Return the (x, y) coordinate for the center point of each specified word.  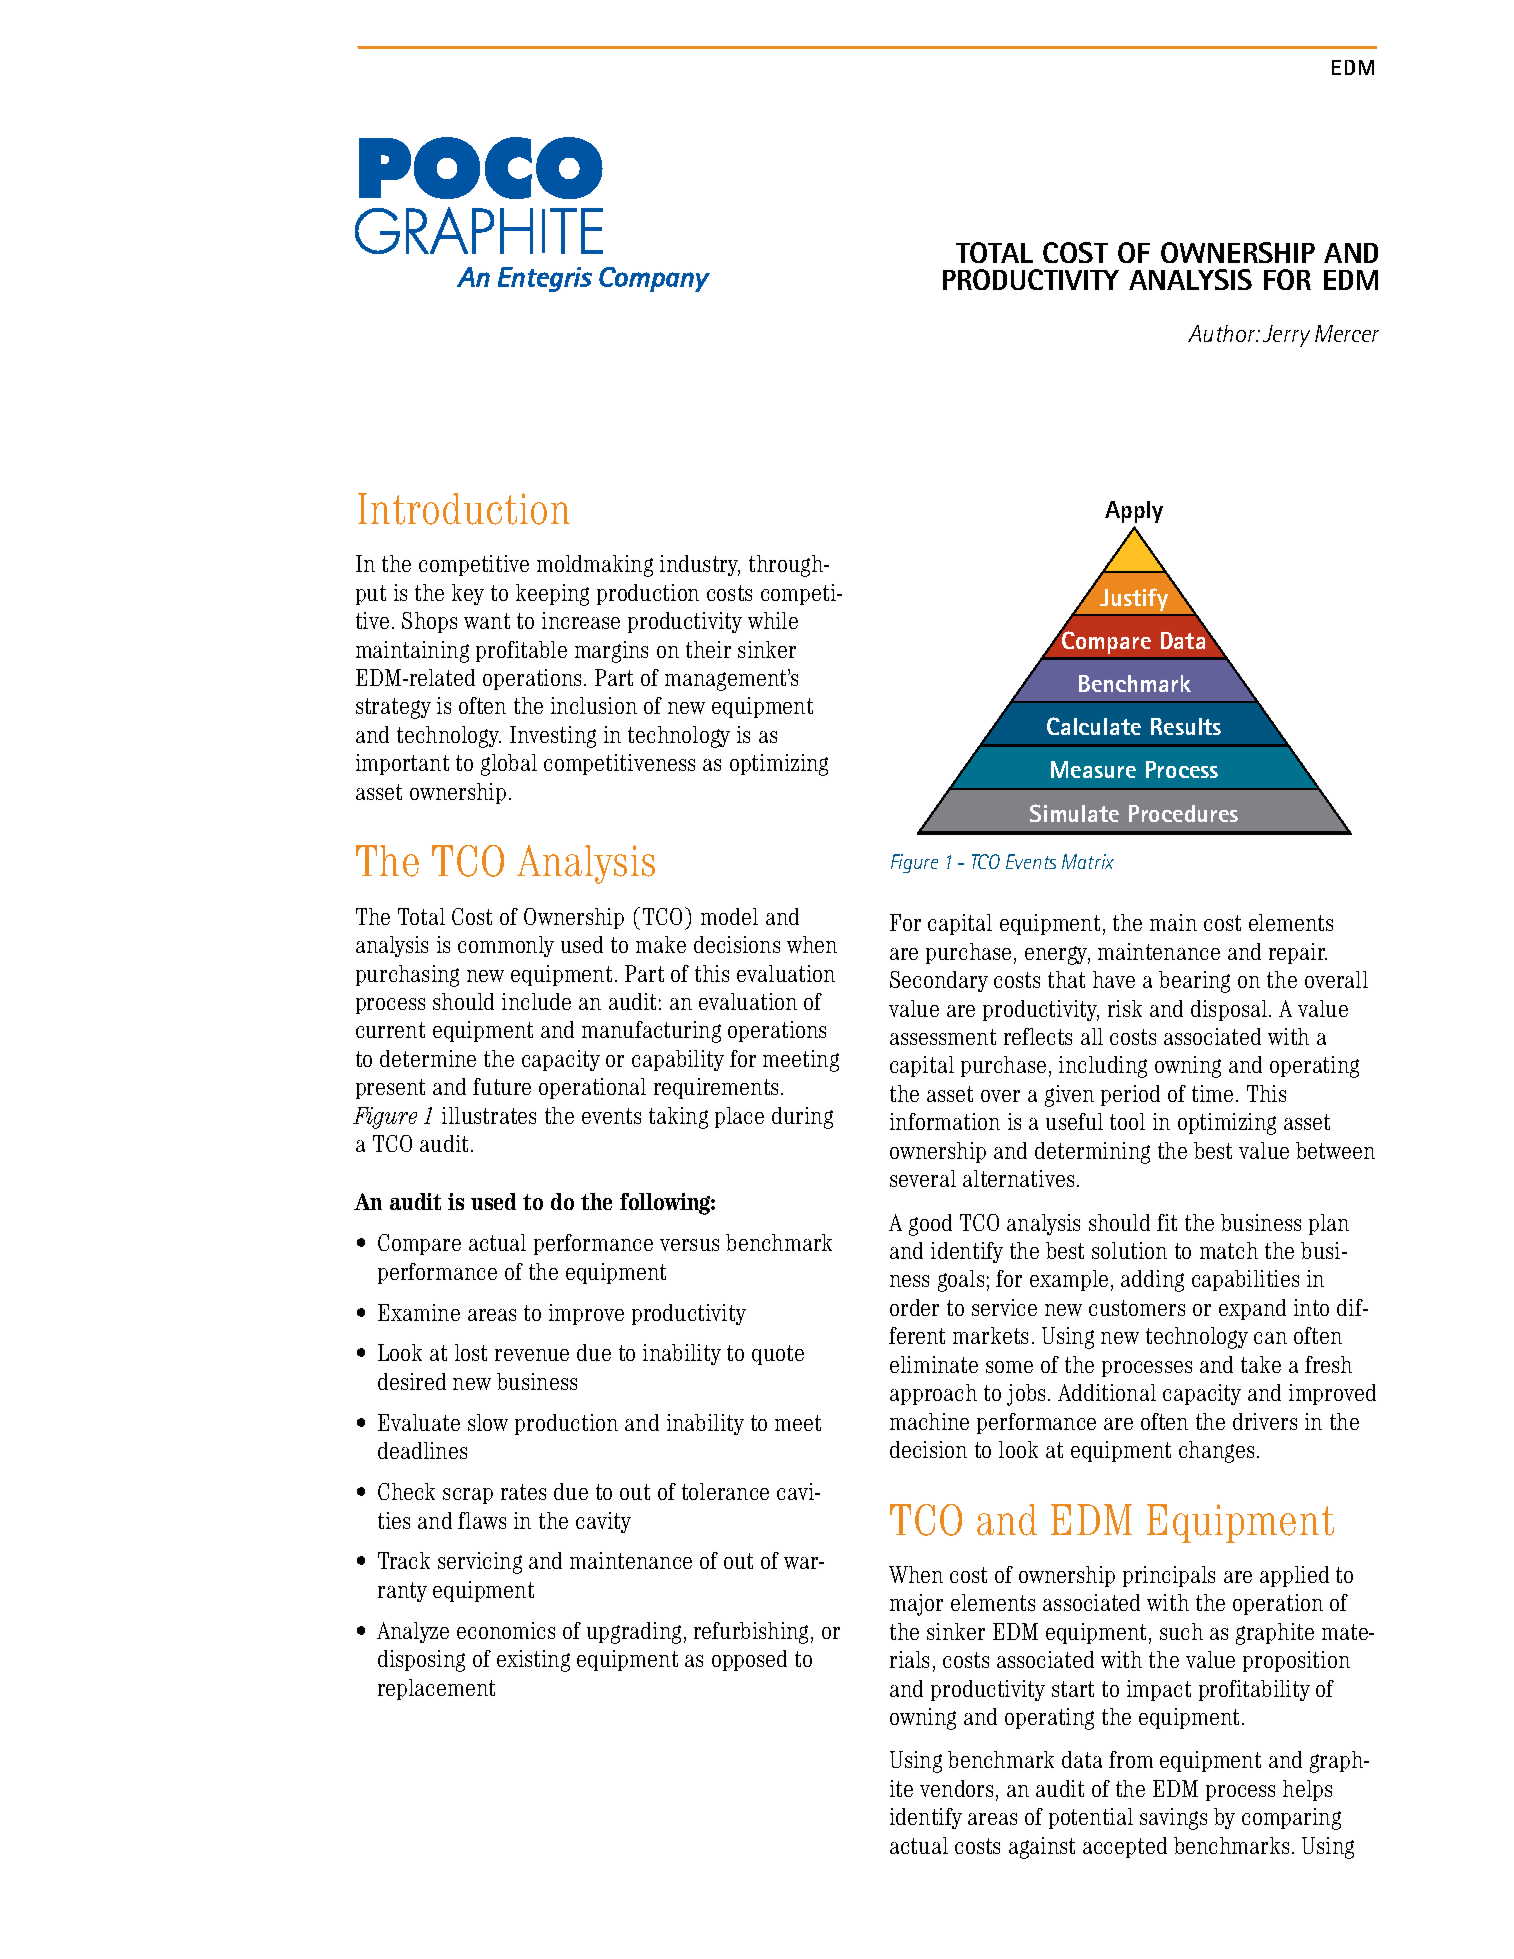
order (914, 1307)
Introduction (464, 509)
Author (1223, 333)
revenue (532, 1355)
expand (1252, 1309)
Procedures (1183, 813)
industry (700, 565)
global (509, 765)
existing (533, 1661)
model (729, 916)
